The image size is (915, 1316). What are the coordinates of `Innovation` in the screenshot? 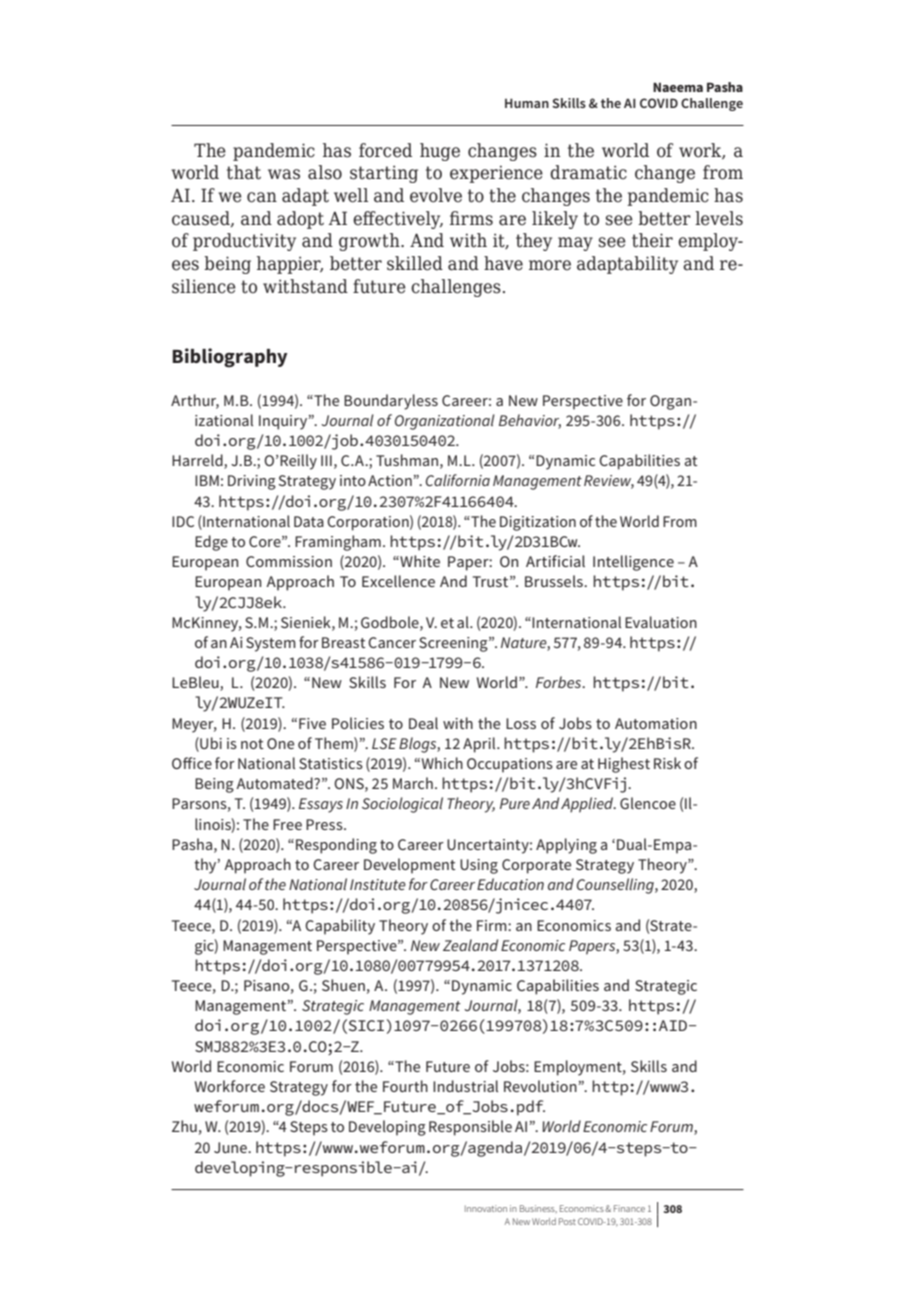 It's located at (486, 1208).
